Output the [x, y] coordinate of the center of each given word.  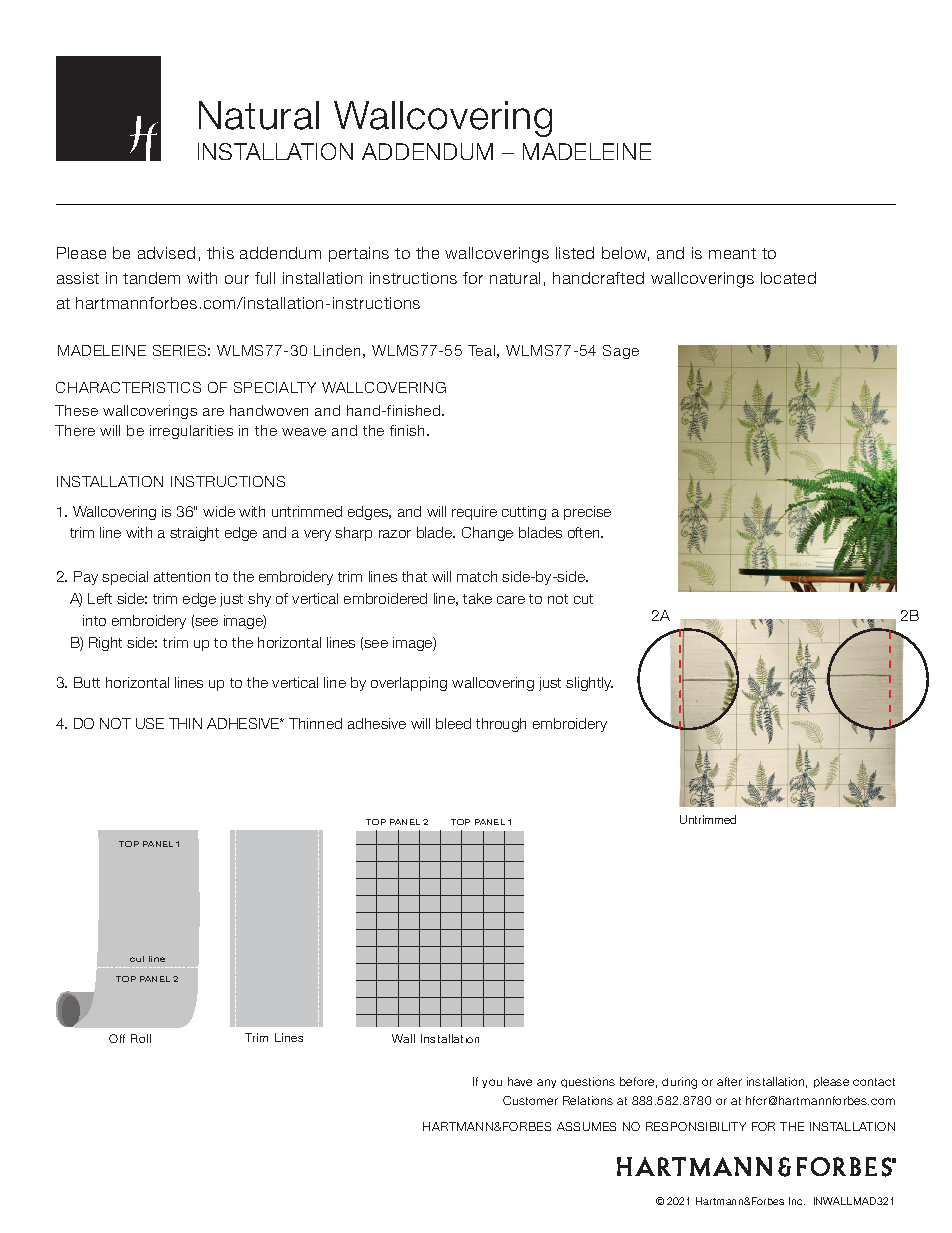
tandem [151, 278]
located [788, 278]
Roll [141, 1038]
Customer [530, 1100]
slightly [589, 684]
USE [150, 723]
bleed [453, 723]
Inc [797, 1201]
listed [575, 253]
